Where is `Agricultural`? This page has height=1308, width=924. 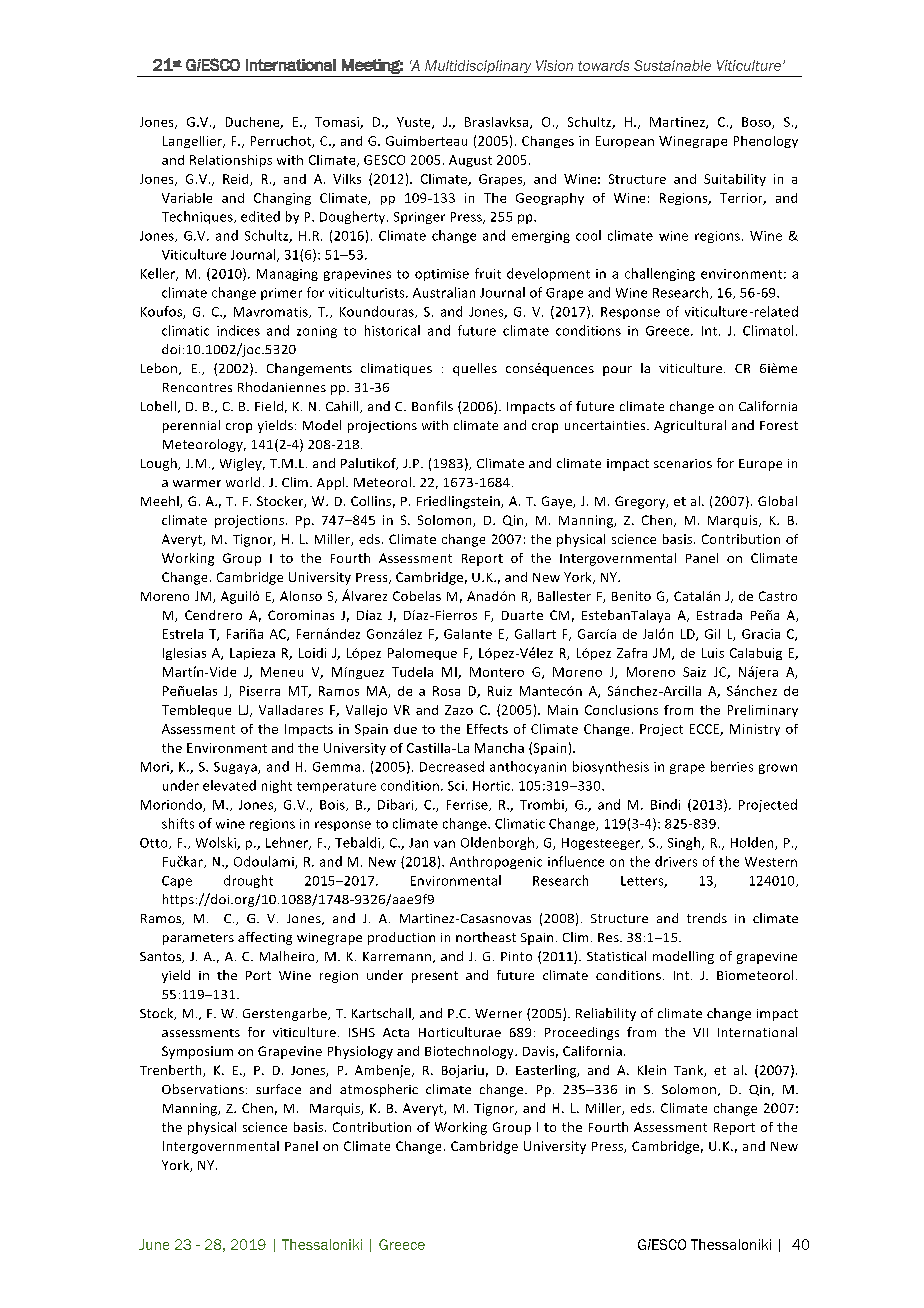 Agricultural is located at coordinates (690, 426).
